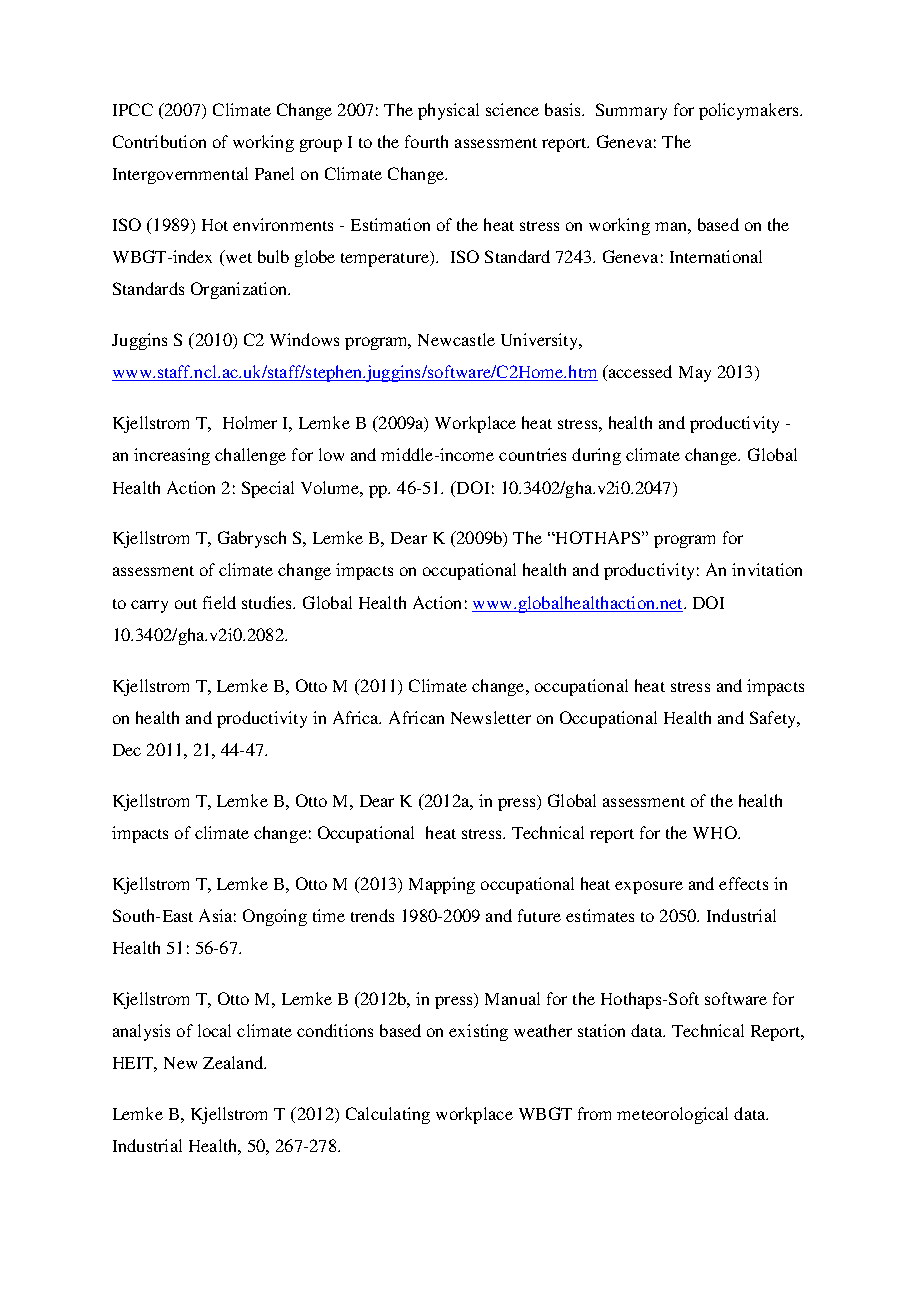 This screenshot has width=924, height=1308. What do you see at coordinates (234, 1062) in the screenshot?
I see `Zealand` at bounding box center [234, 1062].
